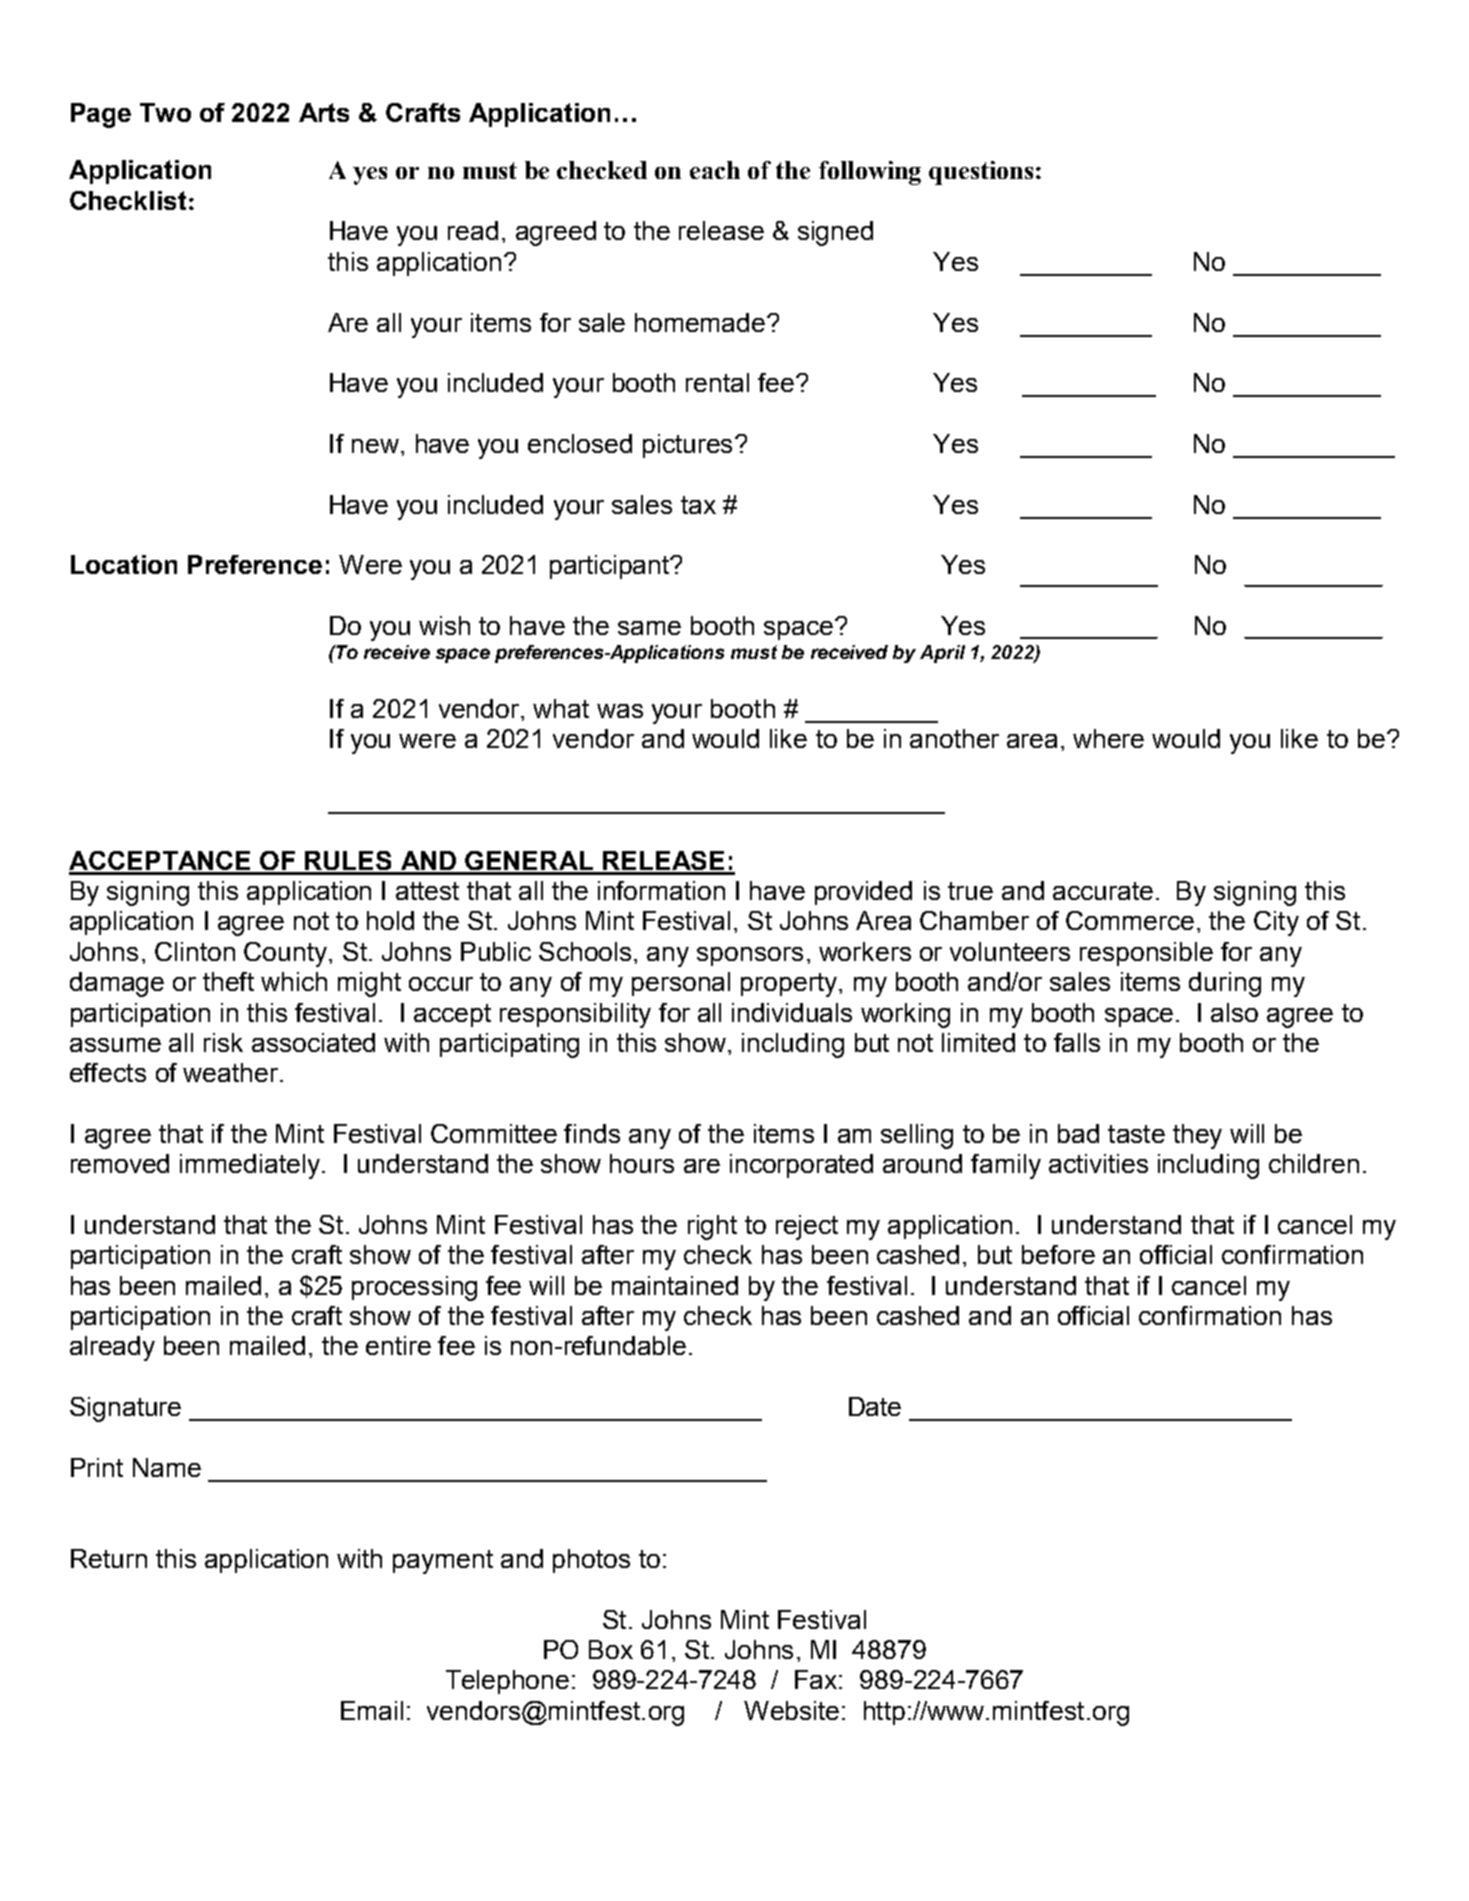 The image size is (1469, 1901). What do you see at coordinates (675, 1285) in the screenshot?
I see `maintained` at bounding box center [675, 1285].
